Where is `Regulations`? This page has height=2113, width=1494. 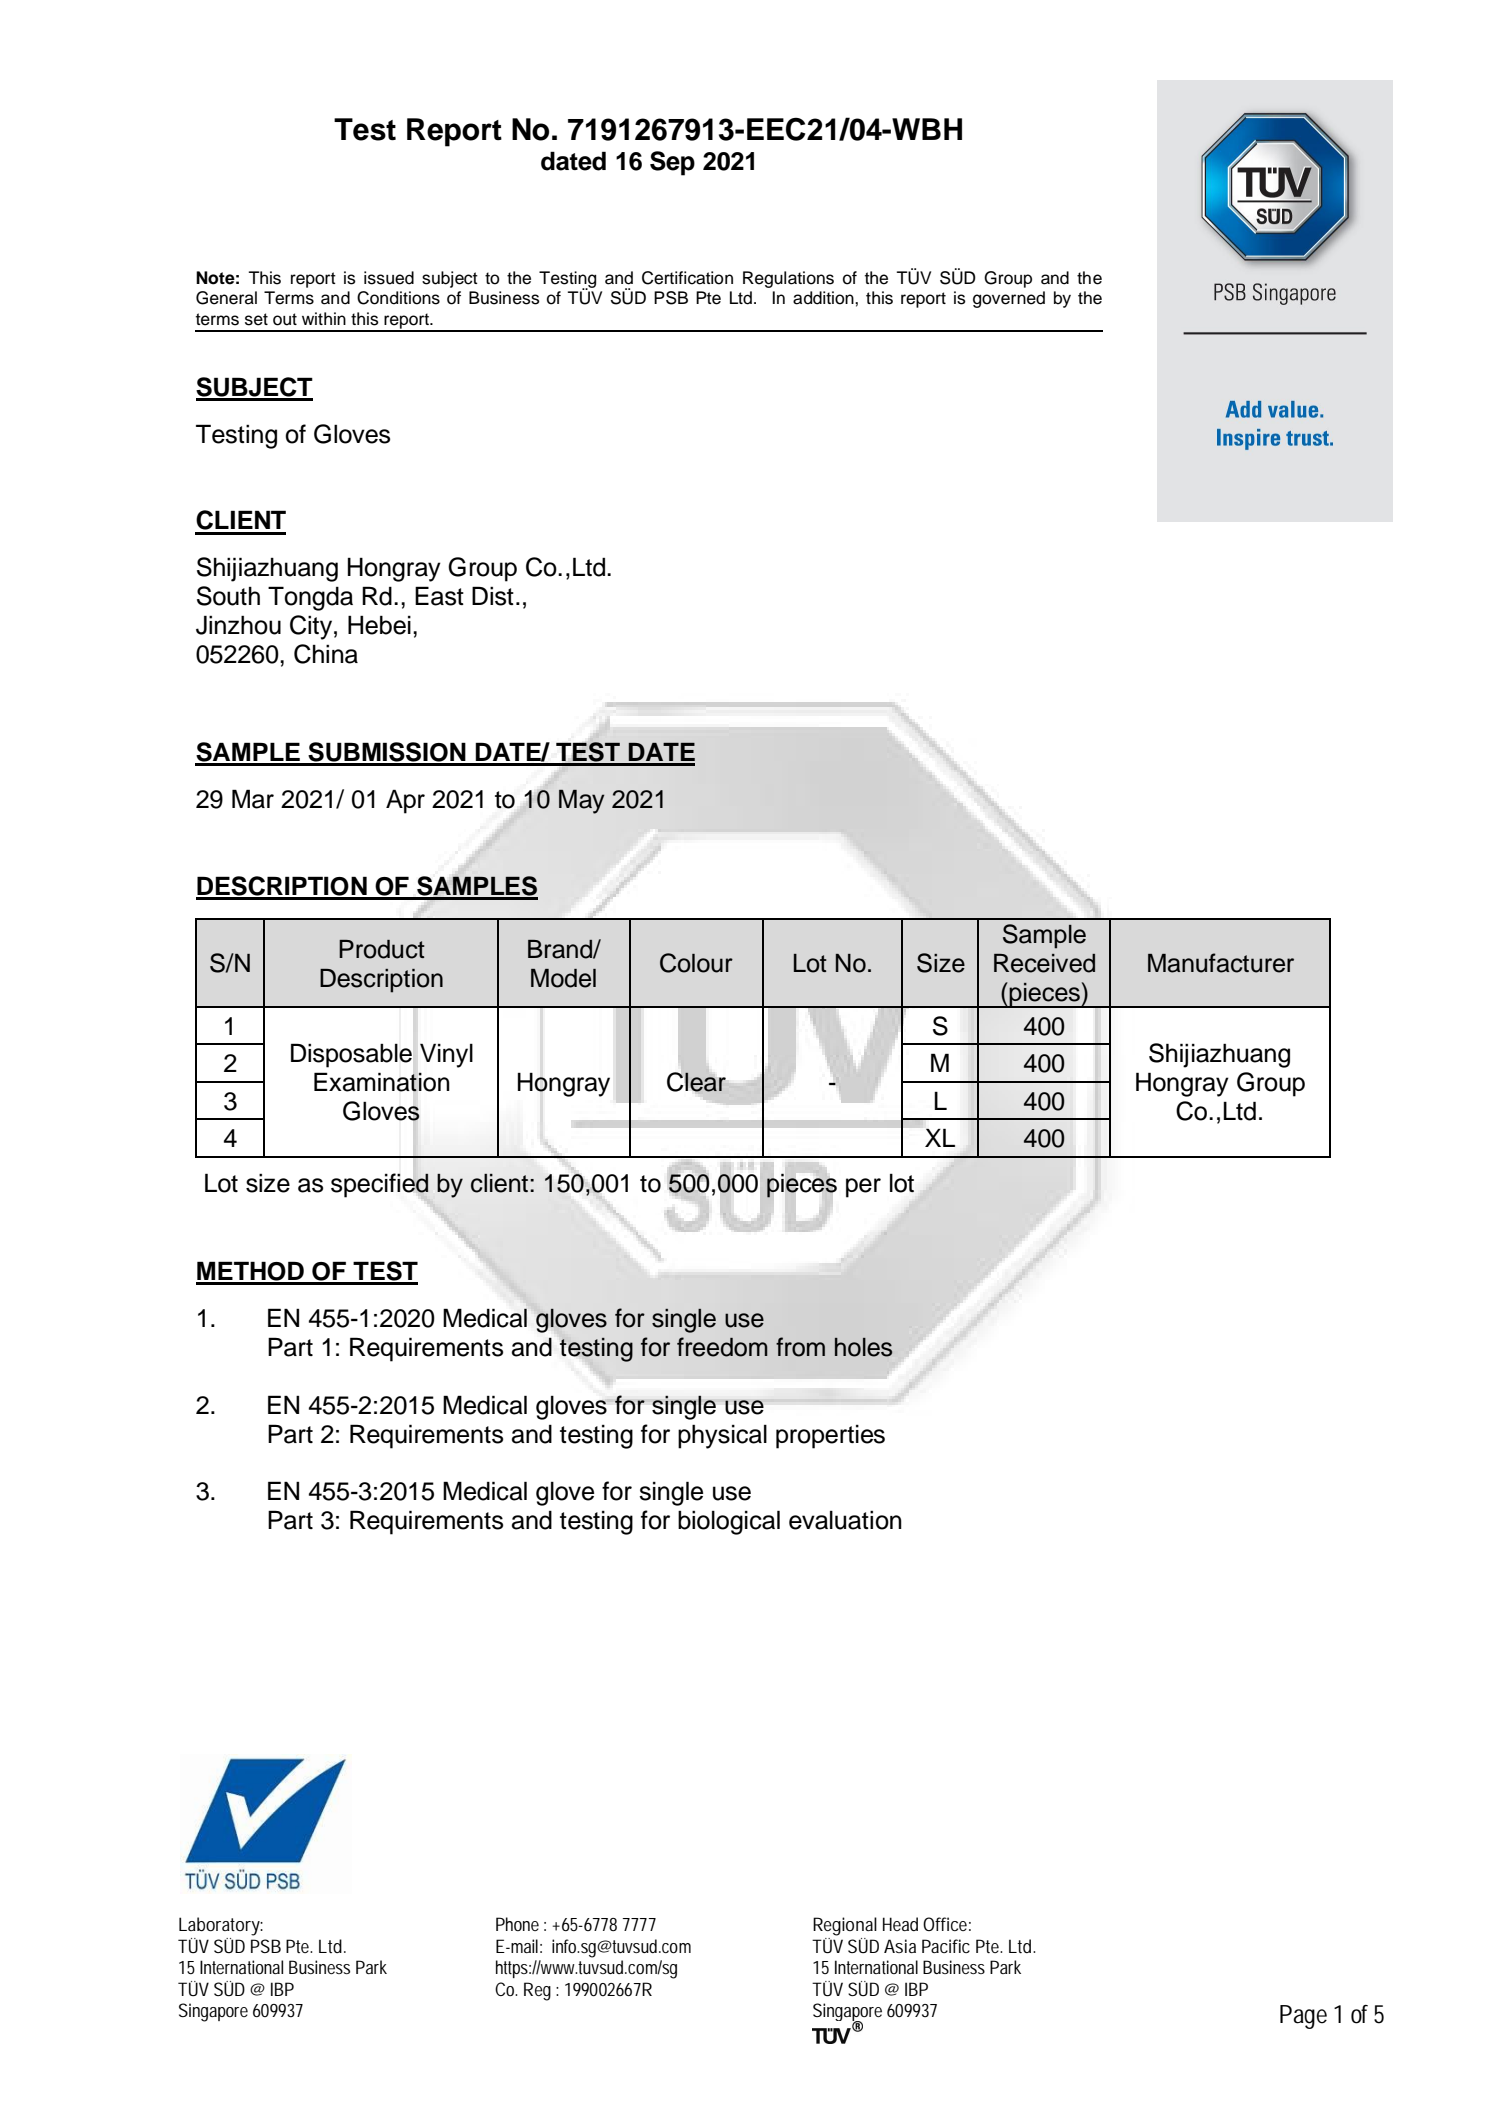 Regulations is located at coordinates (788, 279).
